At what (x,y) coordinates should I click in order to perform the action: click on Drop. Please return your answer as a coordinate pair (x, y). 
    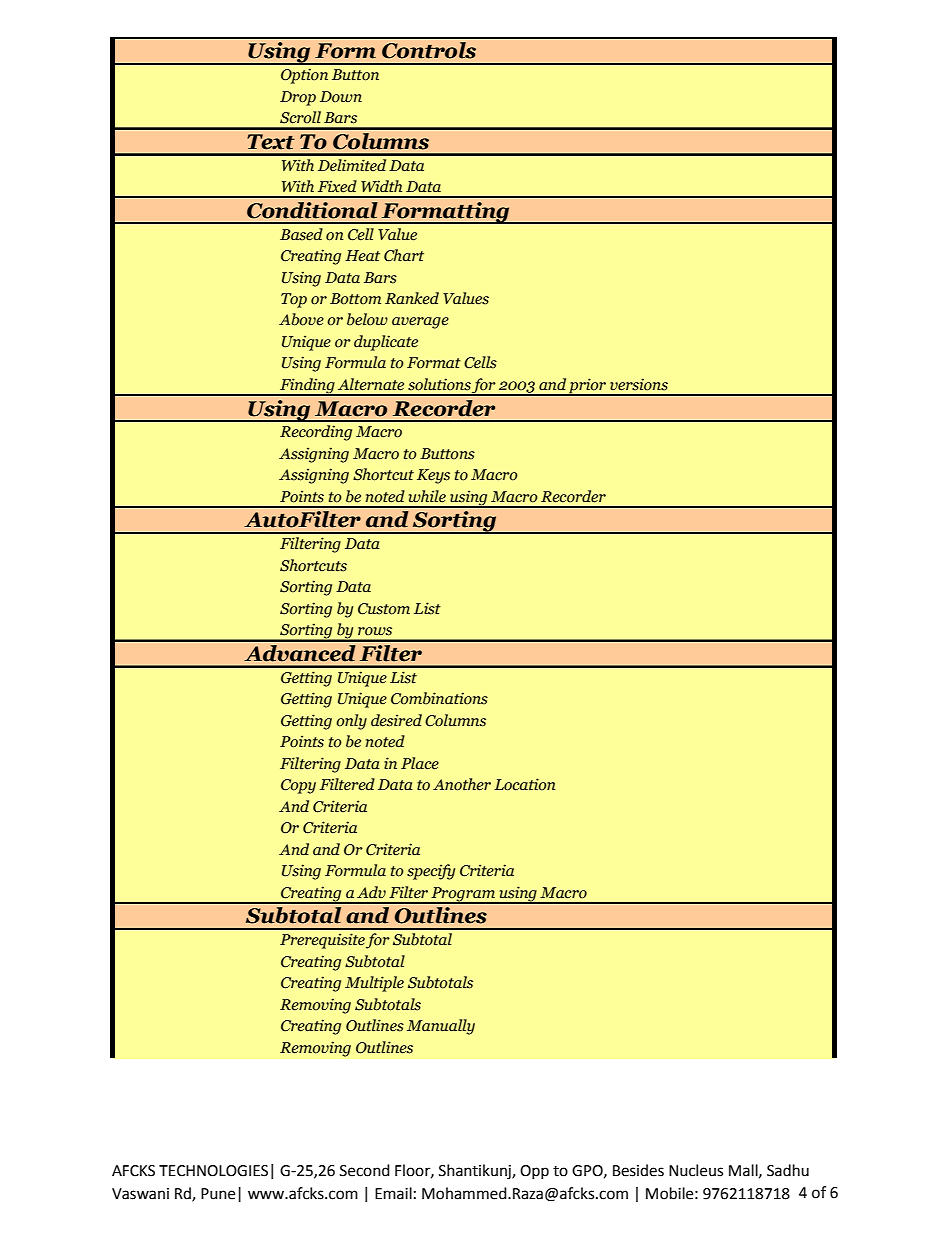
    Looking at the image, I should click on (298, 98).
